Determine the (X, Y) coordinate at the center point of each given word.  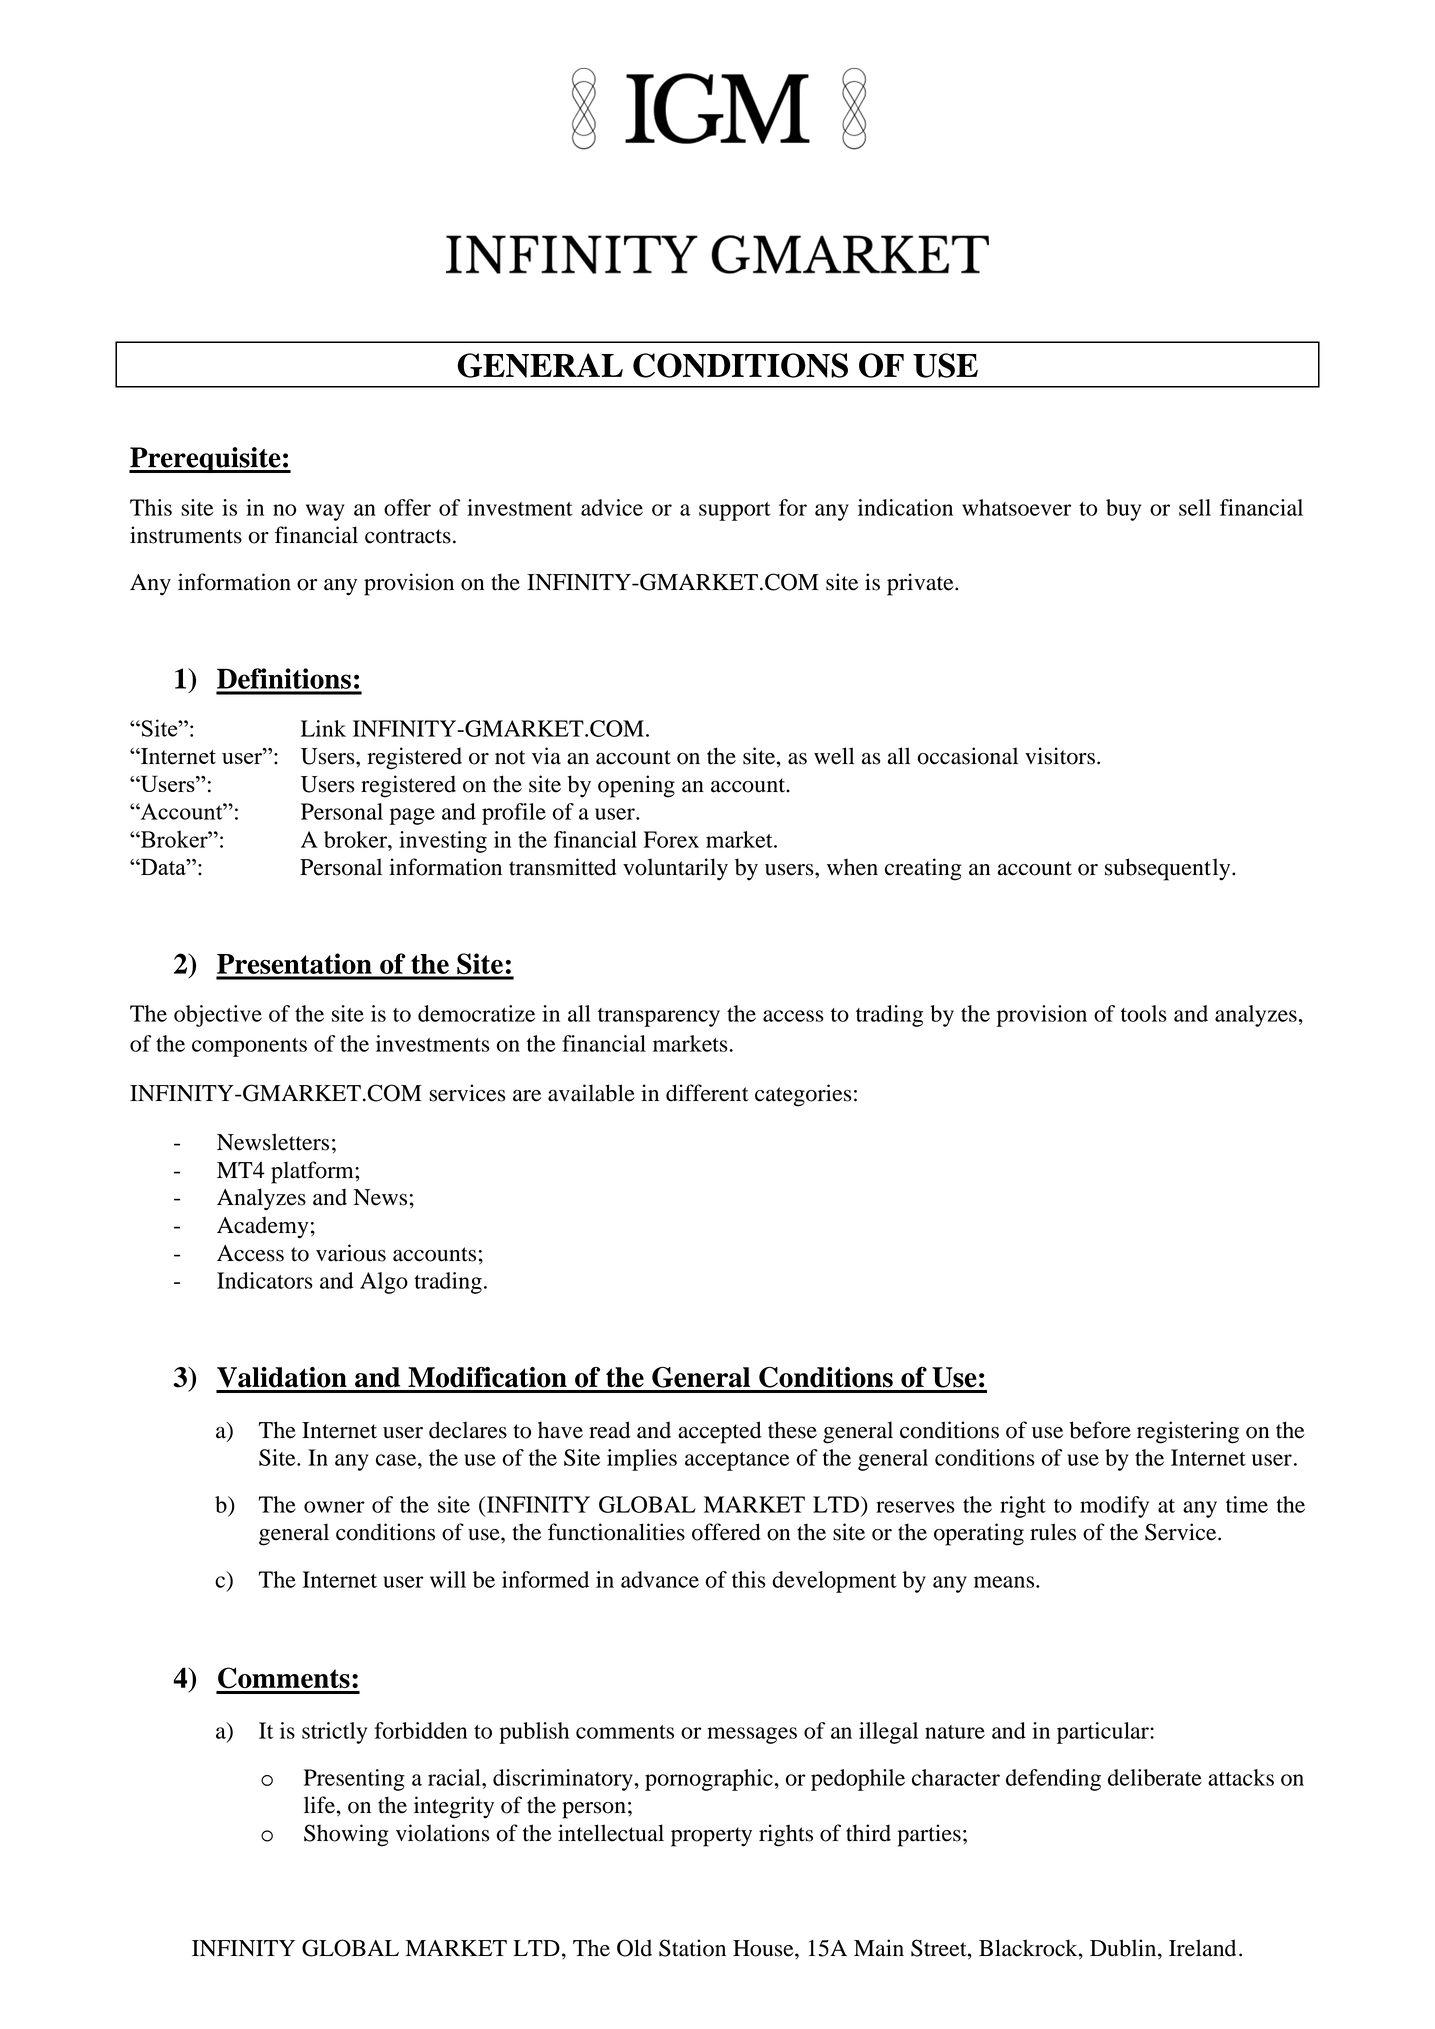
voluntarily (675, 869)
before (1100, 1430)
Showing (346, 1835)
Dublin (1124, 1949)
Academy (263, 1227)
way (325, 512)
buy (1123, 510)
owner (334, 1507)
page (412, 816)
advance (660, 1579)
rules (1053, 1532)
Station (692, 1948)
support (735, 511)
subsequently (1169, 869)
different (707, 1093)
